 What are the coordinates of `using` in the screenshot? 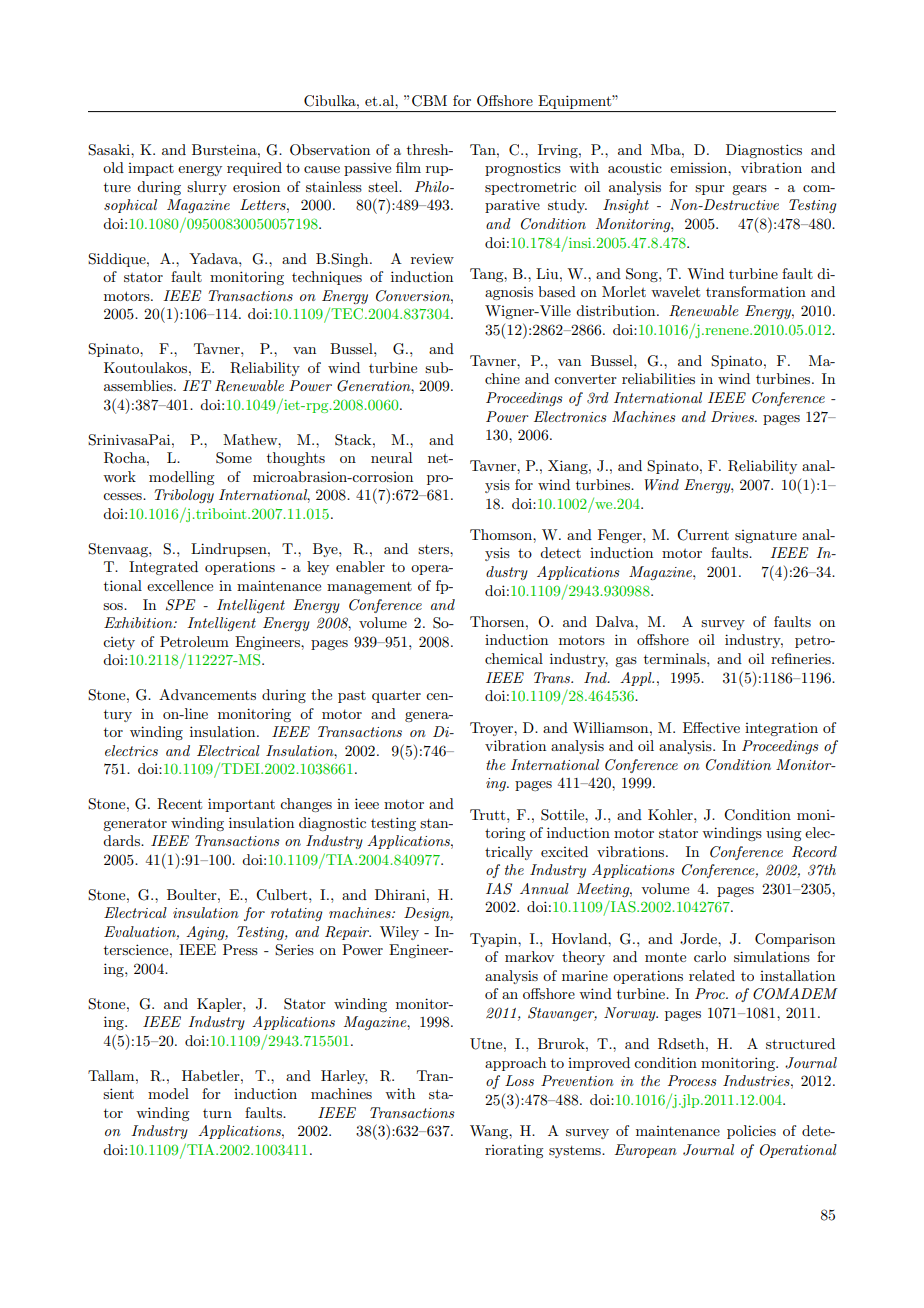 It's located at (783, 834).
